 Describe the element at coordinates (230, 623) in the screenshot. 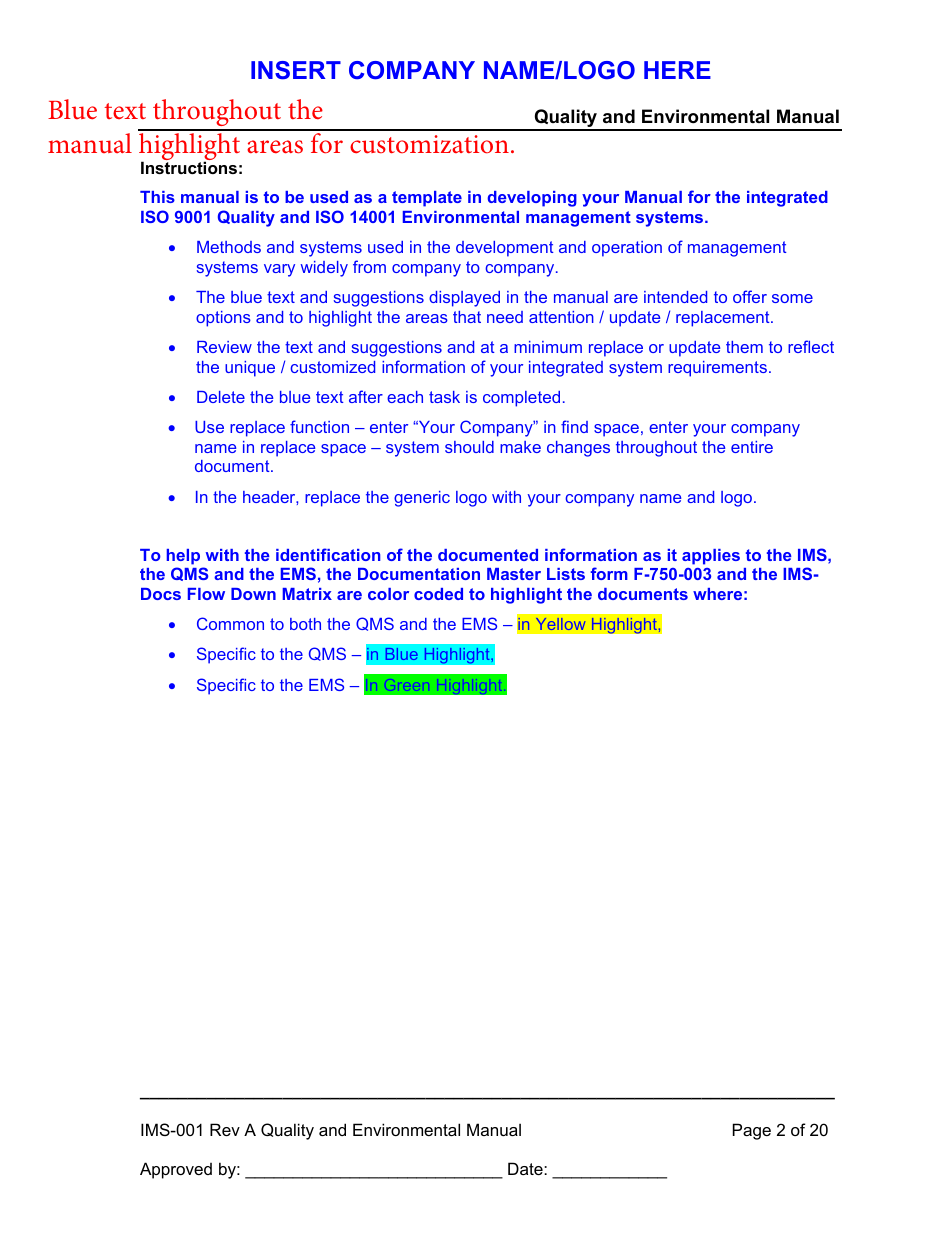

I see `Common` at that location.
